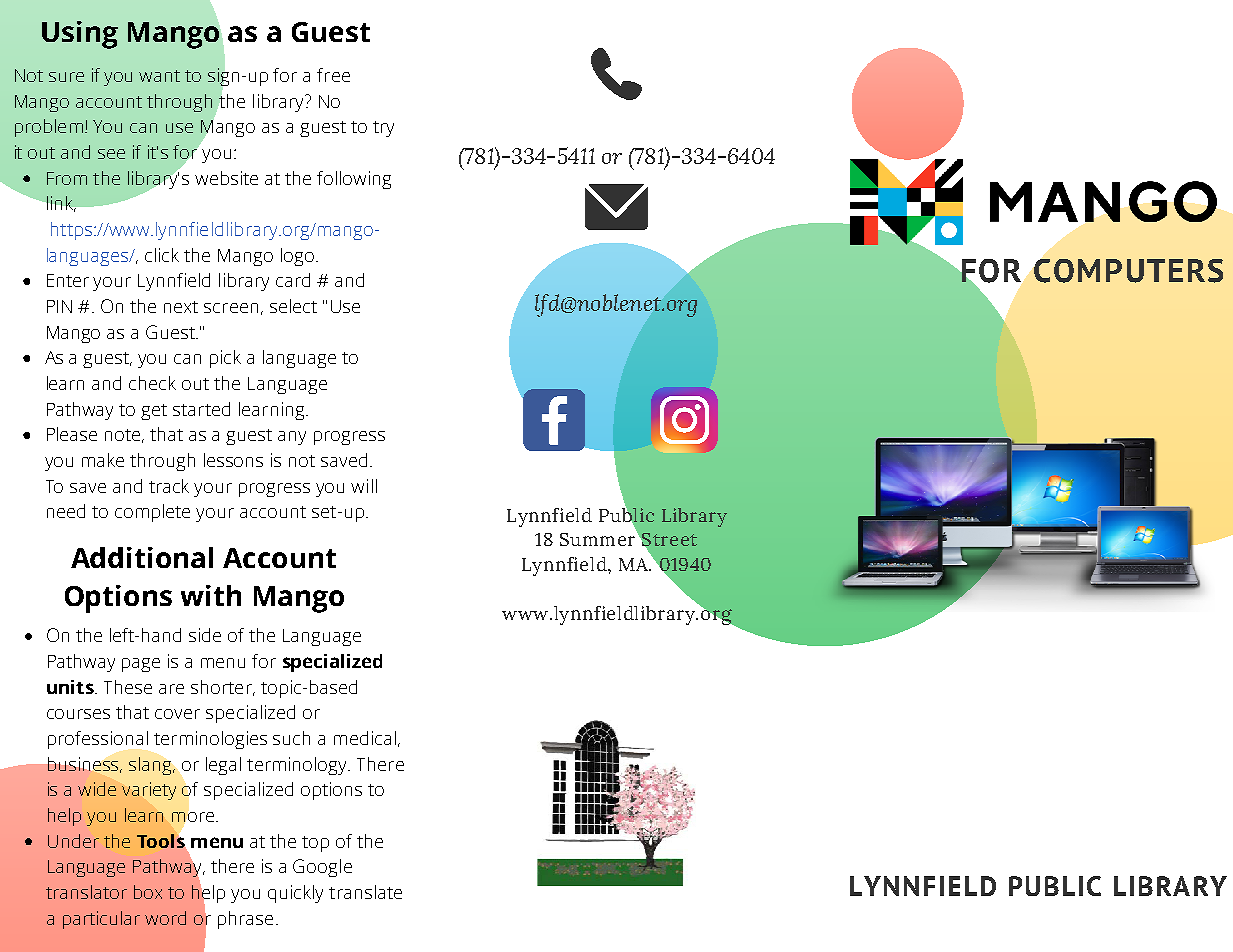 The width and height of the image is (1233, 952). I want to click on want, so click(159, 76).
